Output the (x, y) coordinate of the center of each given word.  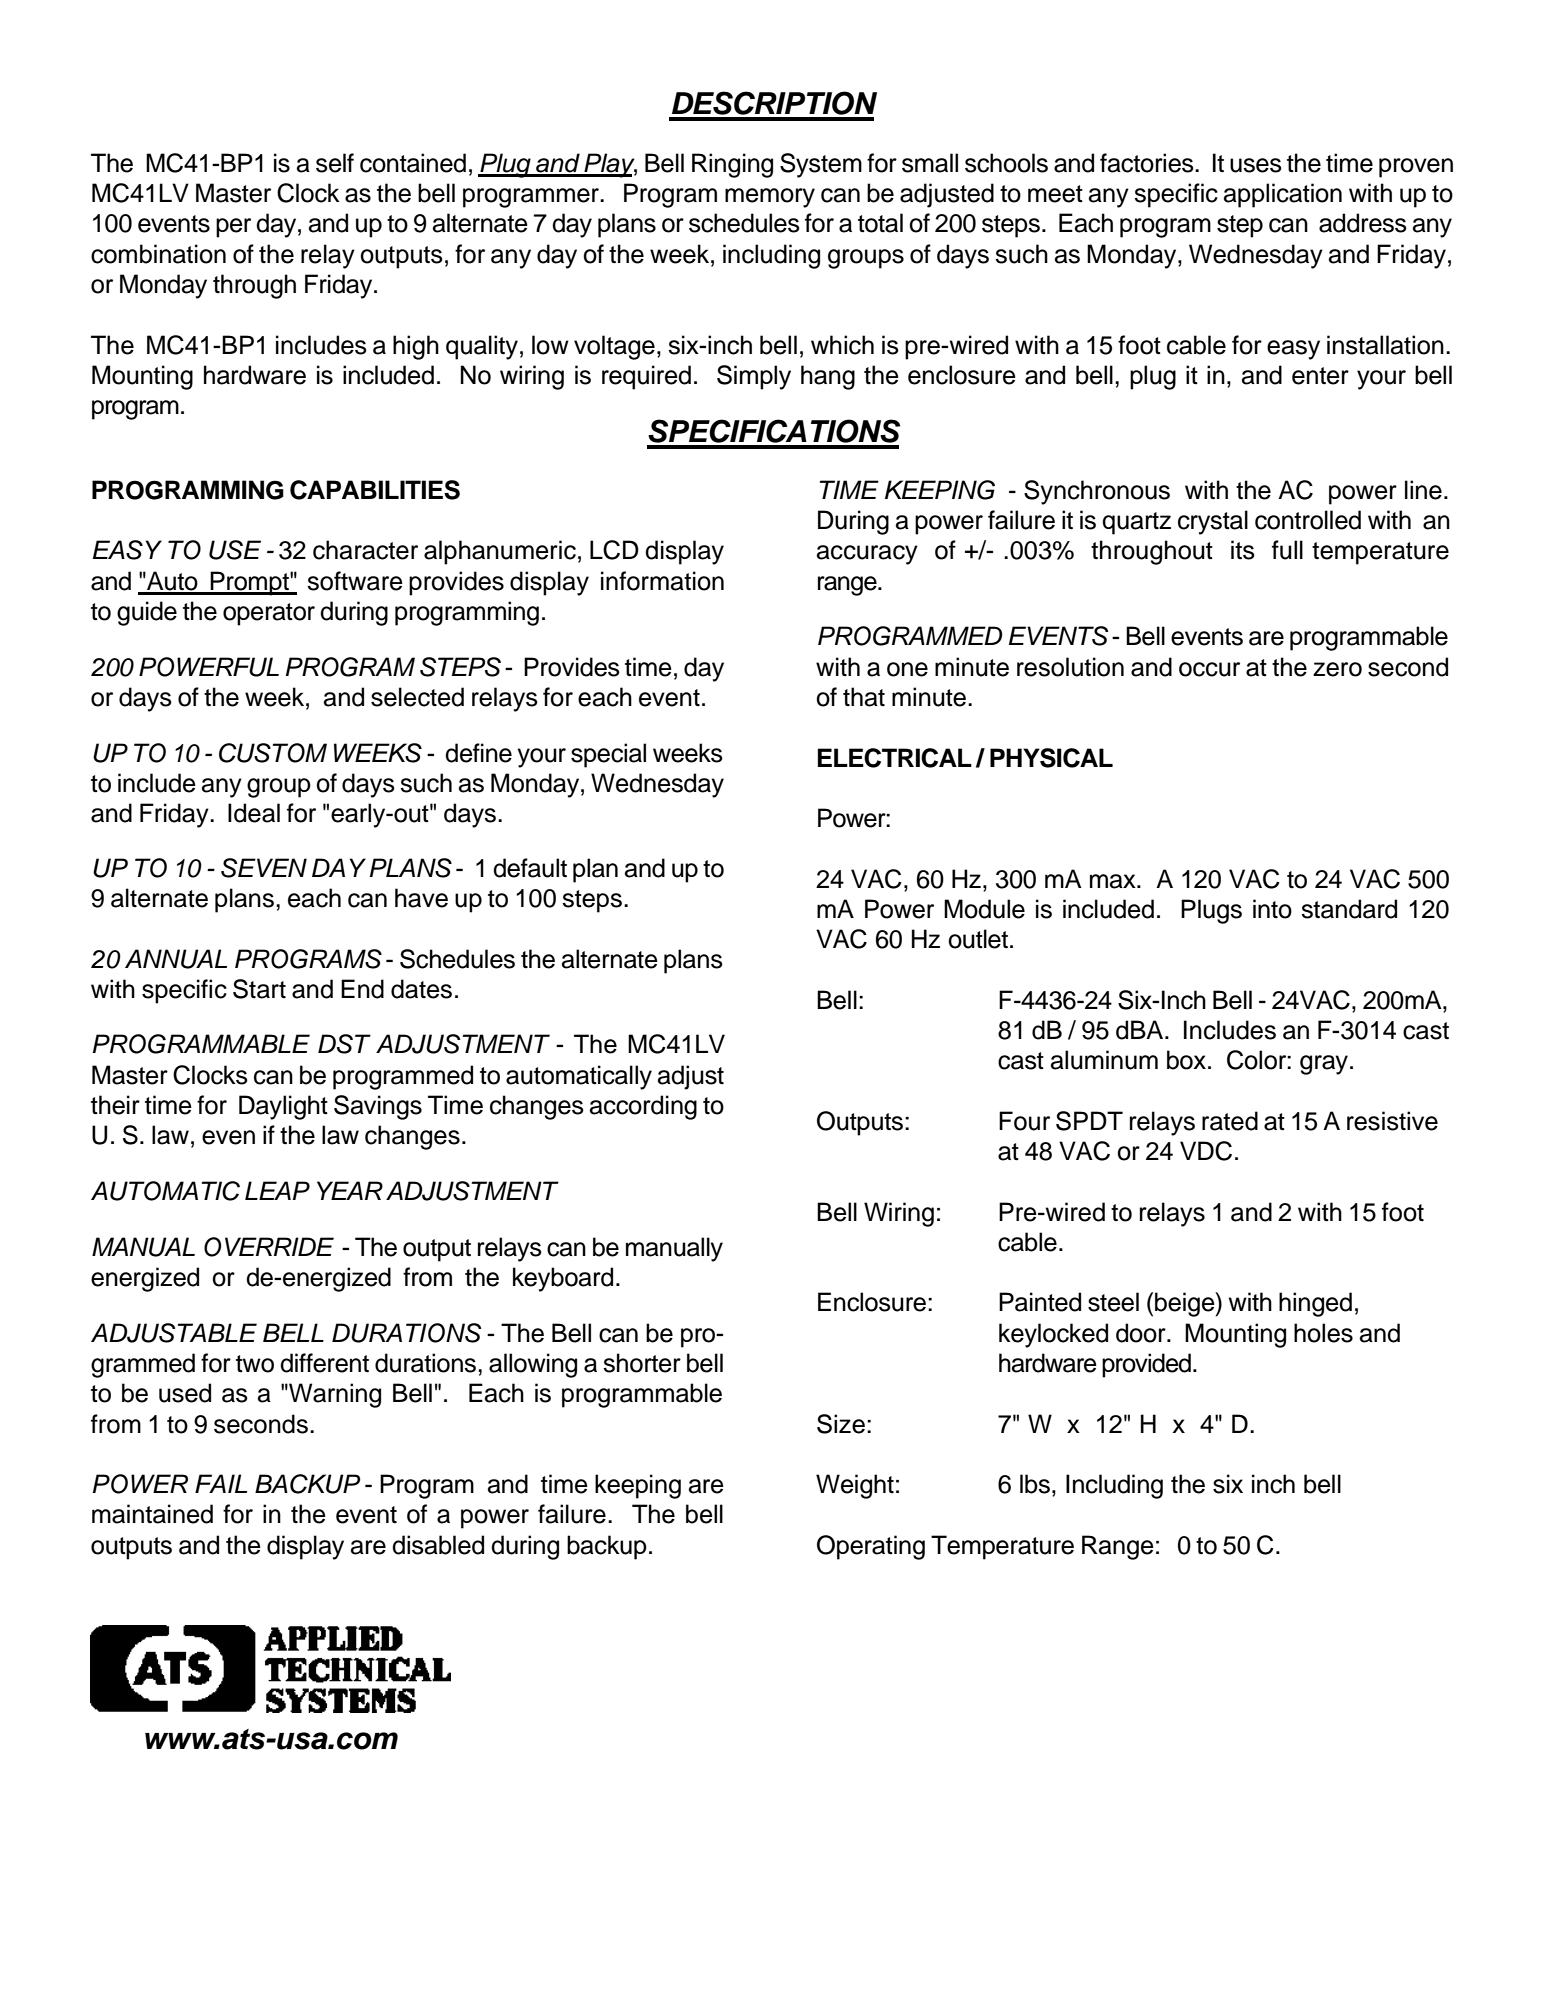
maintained (152, 1514)
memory (770, 198)
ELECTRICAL (895, 758)
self (335, 163)
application (1283, 195)
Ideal (254, 813)
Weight (855, 1486)
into (1272, 909)
